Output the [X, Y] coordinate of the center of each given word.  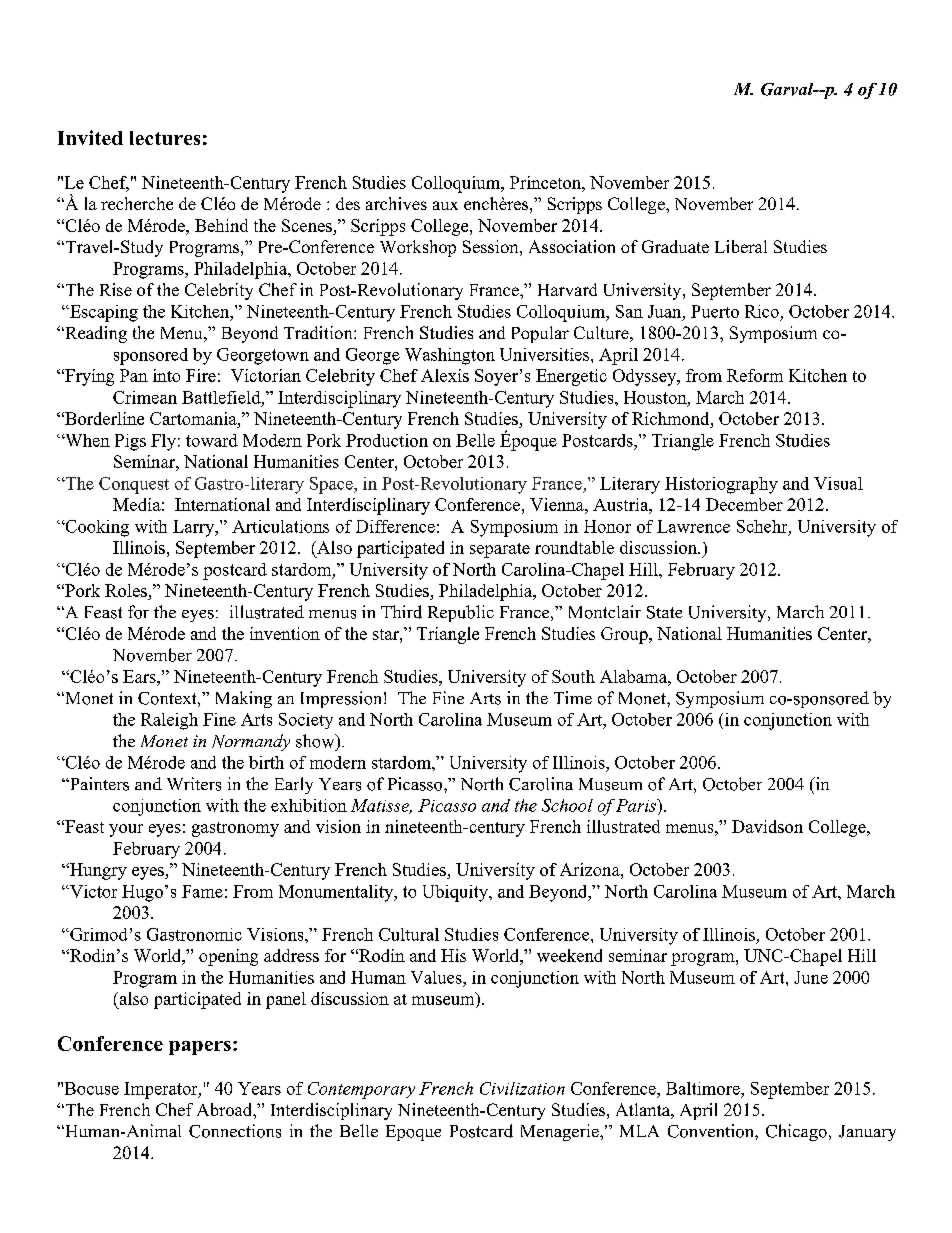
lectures [165, 138]
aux [445, 205]
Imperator [162, 1090]
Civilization [522, 1088]
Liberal [741, 246]
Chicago [796, 1132]
